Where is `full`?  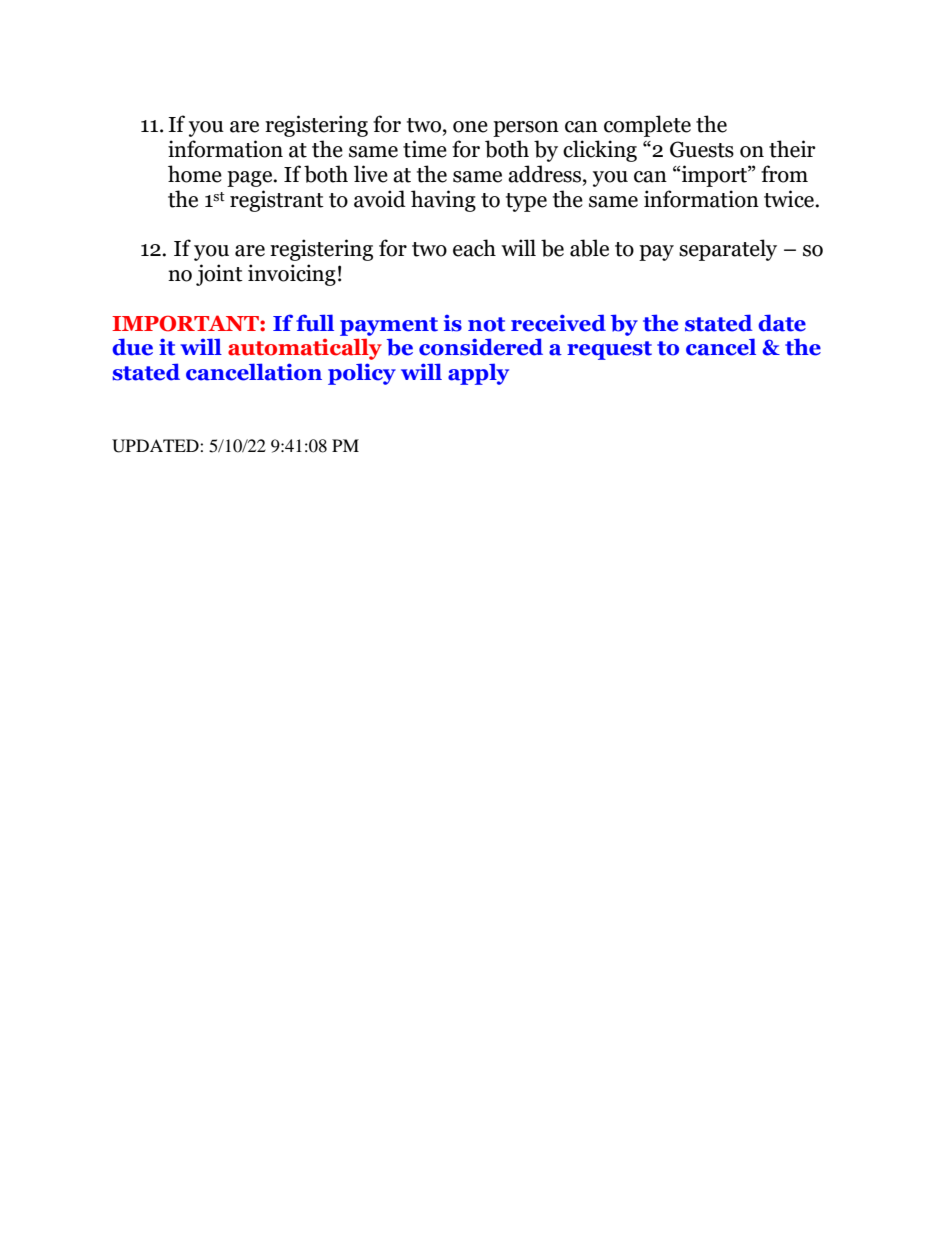 full is located at coordinates (315, 323).
